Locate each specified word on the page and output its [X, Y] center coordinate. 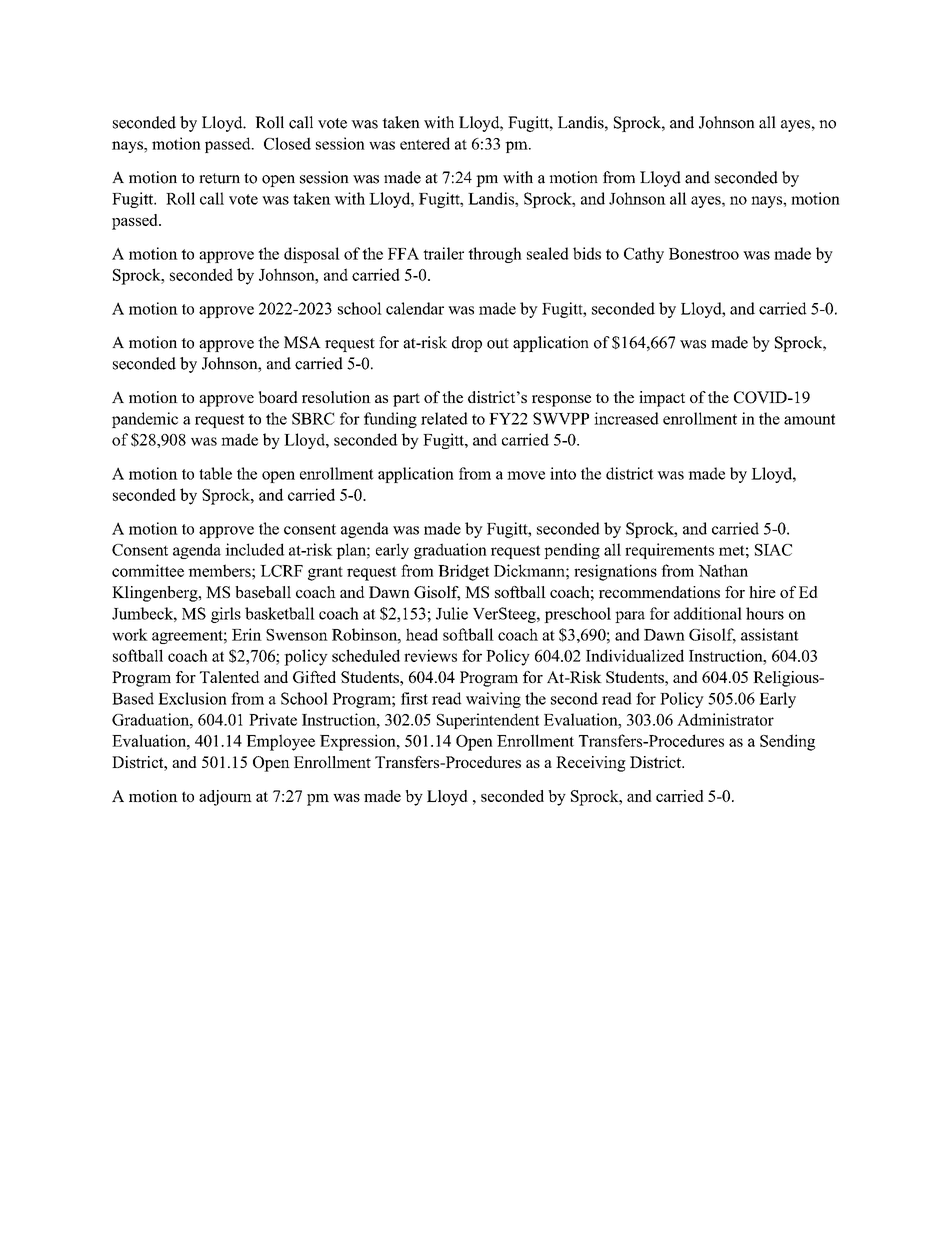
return [219, 178]
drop [467, 344]
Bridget [463, 572]
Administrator [725, 719]
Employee [280, 742]
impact [662, 399]
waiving [493, 700]
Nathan [723, 570]
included [255, 549]
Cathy [644, 255]
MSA [302, 342]
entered [425, 143]
